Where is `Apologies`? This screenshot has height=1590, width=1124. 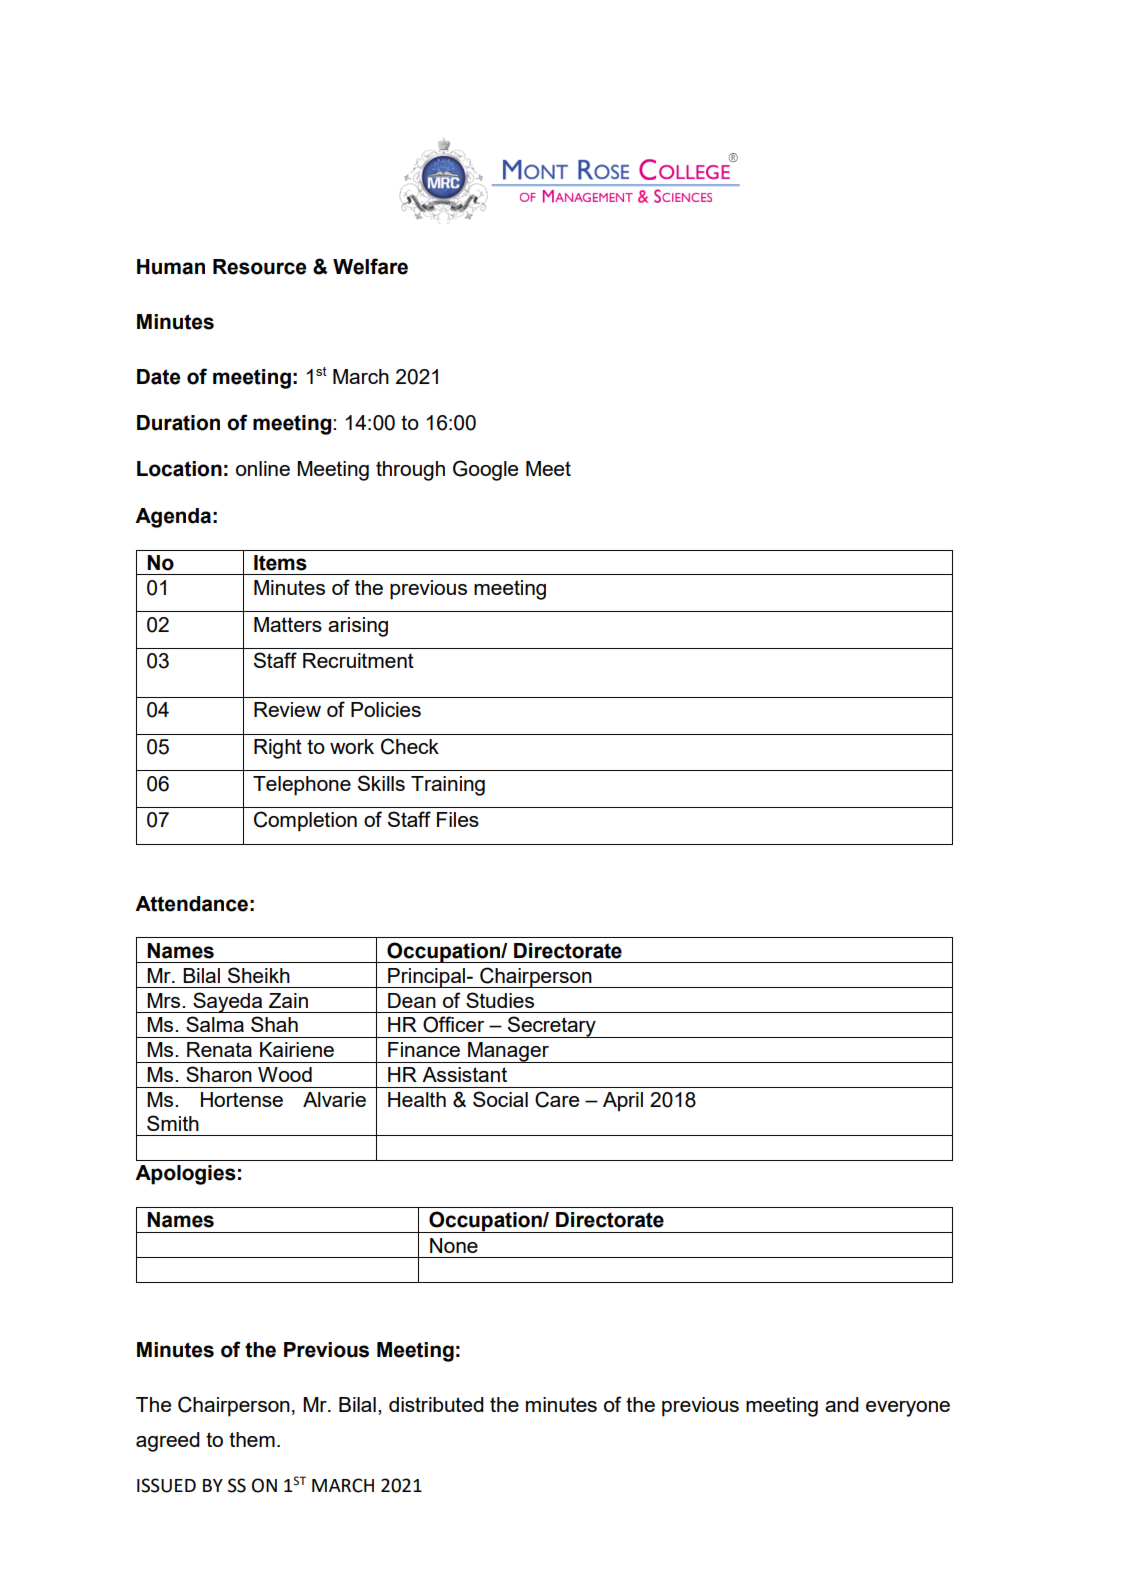 Apologies is located at coordinates (185, 1175).
